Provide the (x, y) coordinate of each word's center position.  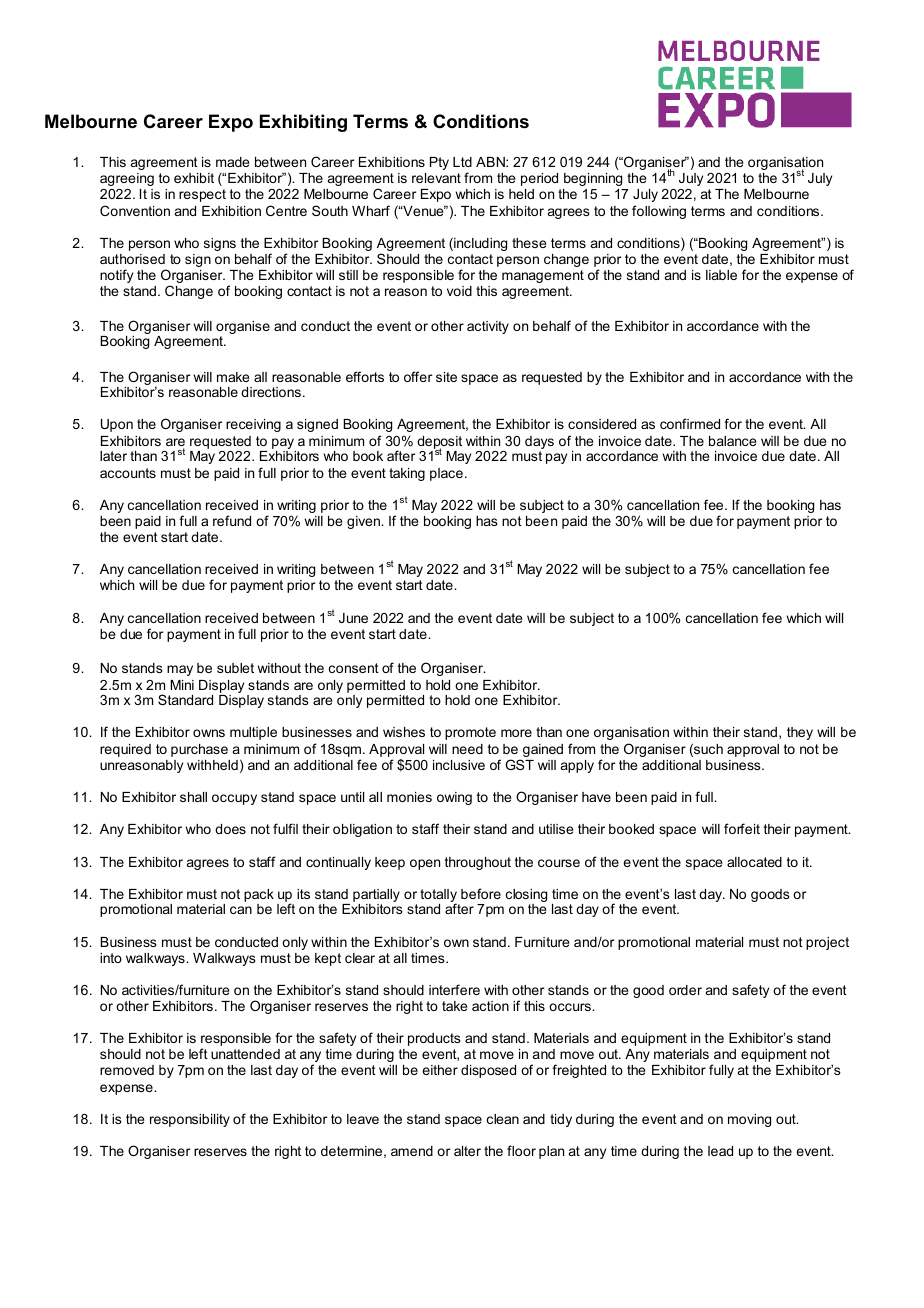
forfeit (742, 828)
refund (232, 520)
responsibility (190, 1120)
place (446, 474)
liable (721, 275)
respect (202, 195)
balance (732, 441)
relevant (436, 178)
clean (503, 1119)
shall (193, 797)
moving (749, 1120)
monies (409, 797)
